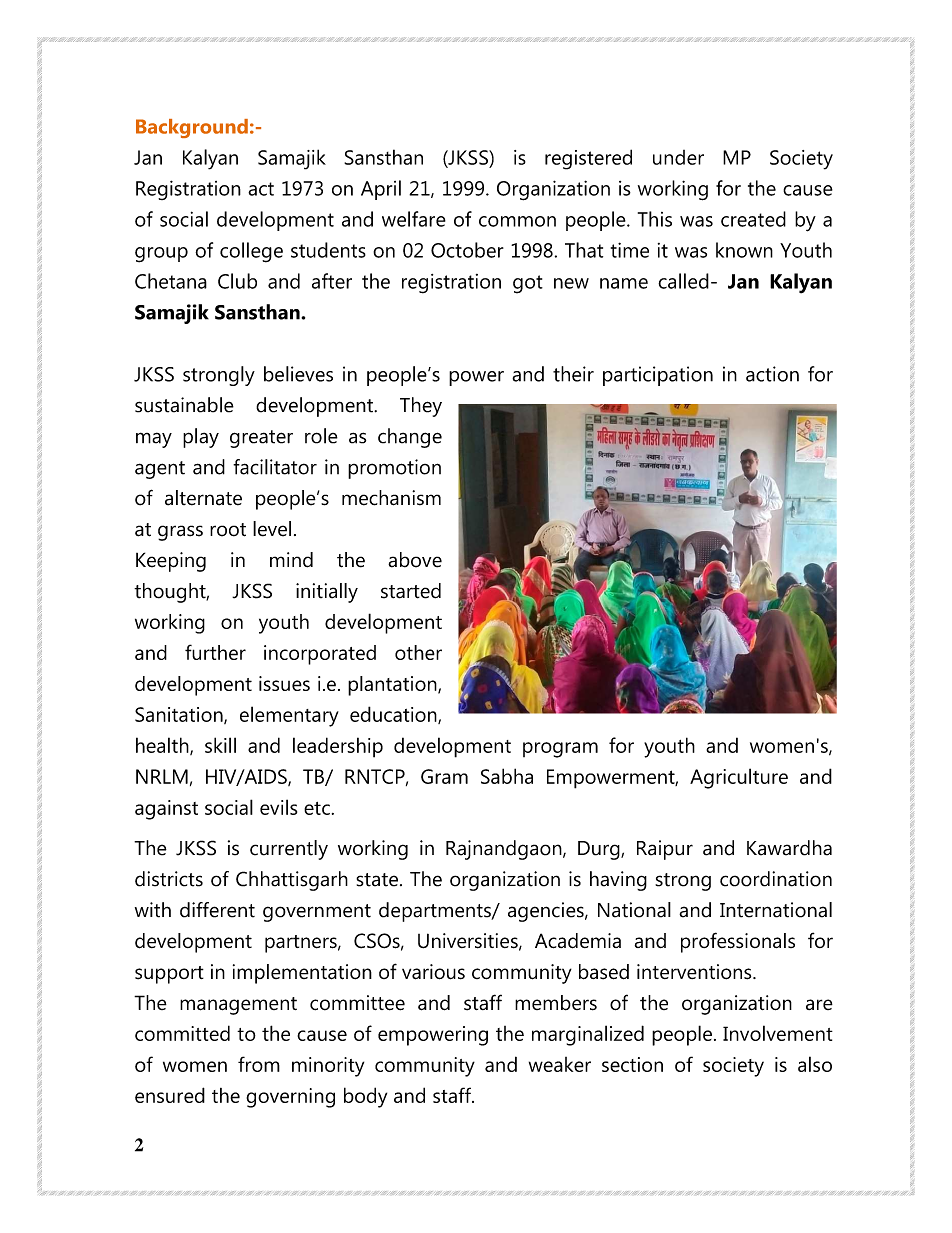 The width and height of the image is (952, 1233). What do you see at coordinates (507, 776) in the image?
I see `Sabha` at bounding box center [507, 776].
